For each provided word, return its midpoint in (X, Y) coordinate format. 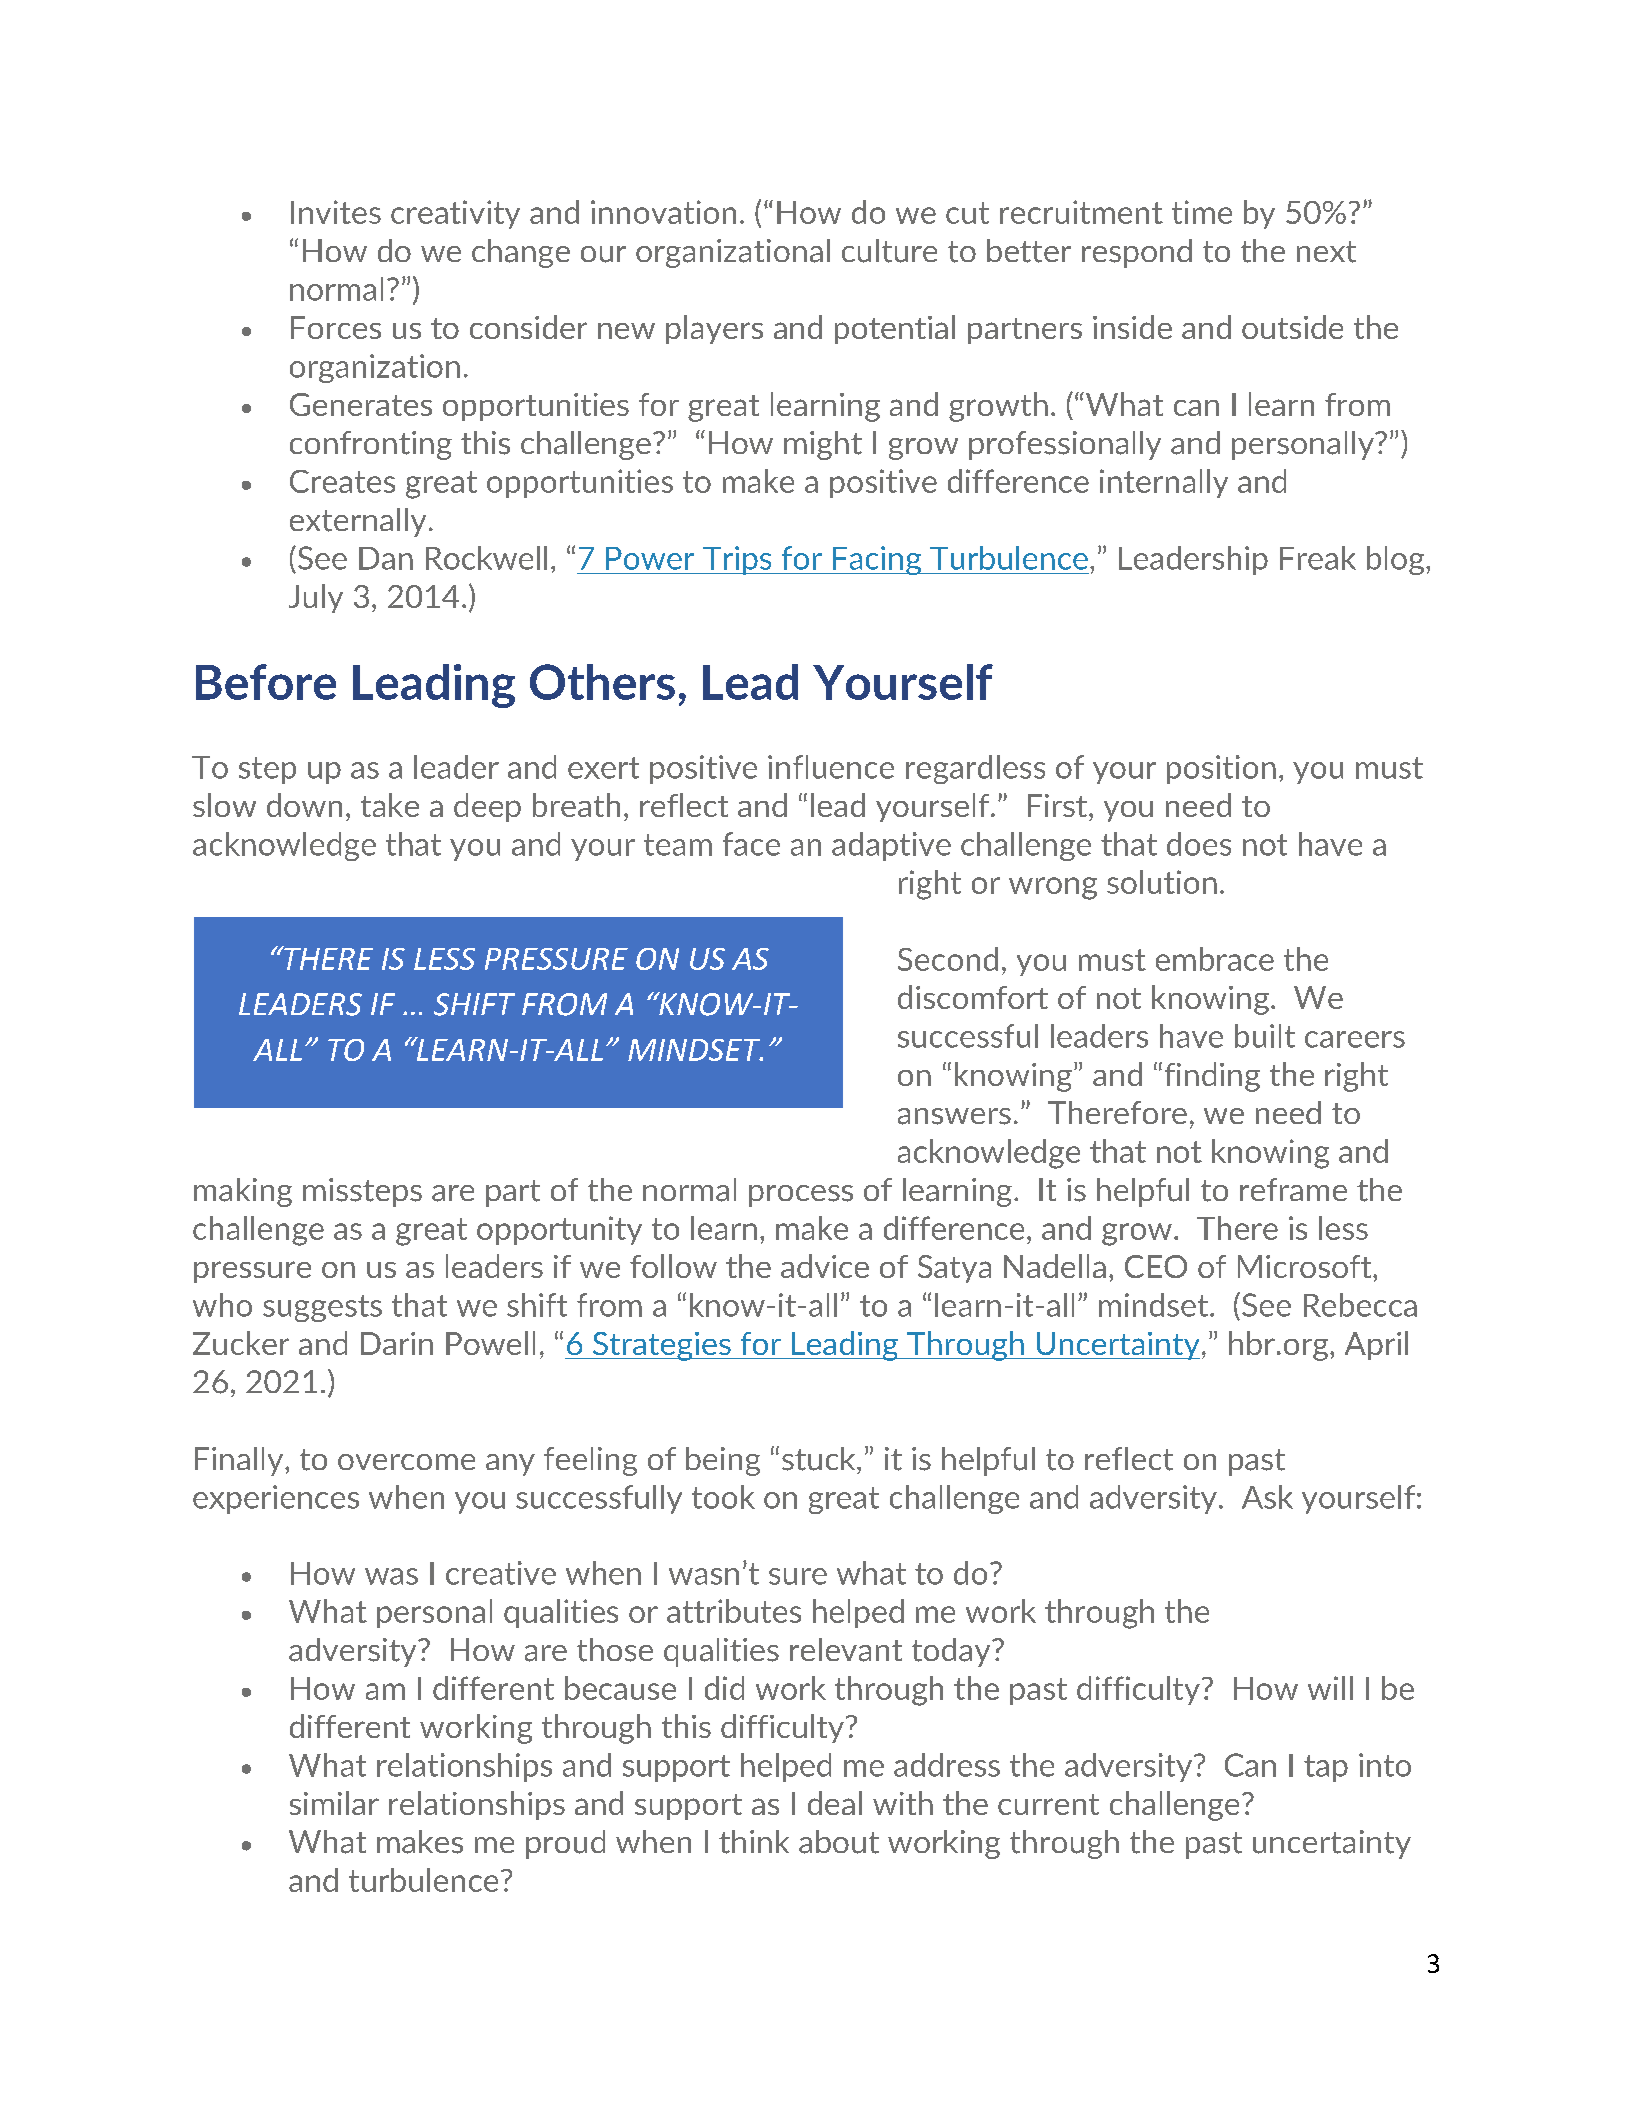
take (390, 805)
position (1221, 769)
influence (831, 767)
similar (334, 1803)
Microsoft (1306, 1266)
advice (825, 1266)
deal (835, 1803)
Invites (336, 212)
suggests (322, 1308)
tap (1326, 1768)
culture (889, 251)
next (1326, 252)
